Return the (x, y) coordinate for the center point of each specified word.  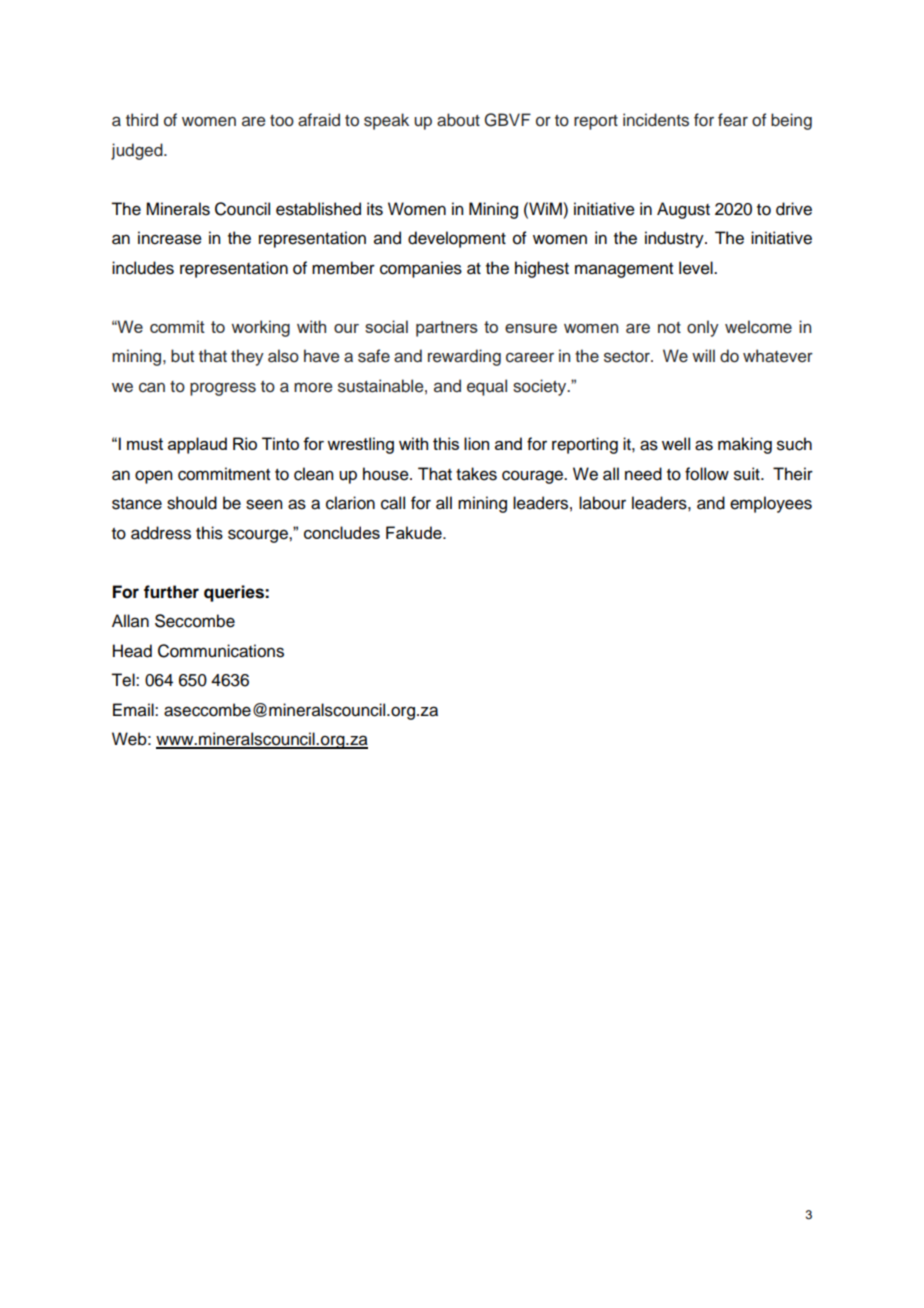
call (393, 503)
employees (771, 504)
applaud (197, 445)
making (745, 445)
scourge (259, 536)
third (142, 119)
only (703, 328)
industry (675, 239)
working (261, 328)
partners (447, 329)
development (457, 239)
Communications (221, 651)
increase (170, 238)
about (458, 120)
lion (476, 443)
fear (733, 120)
